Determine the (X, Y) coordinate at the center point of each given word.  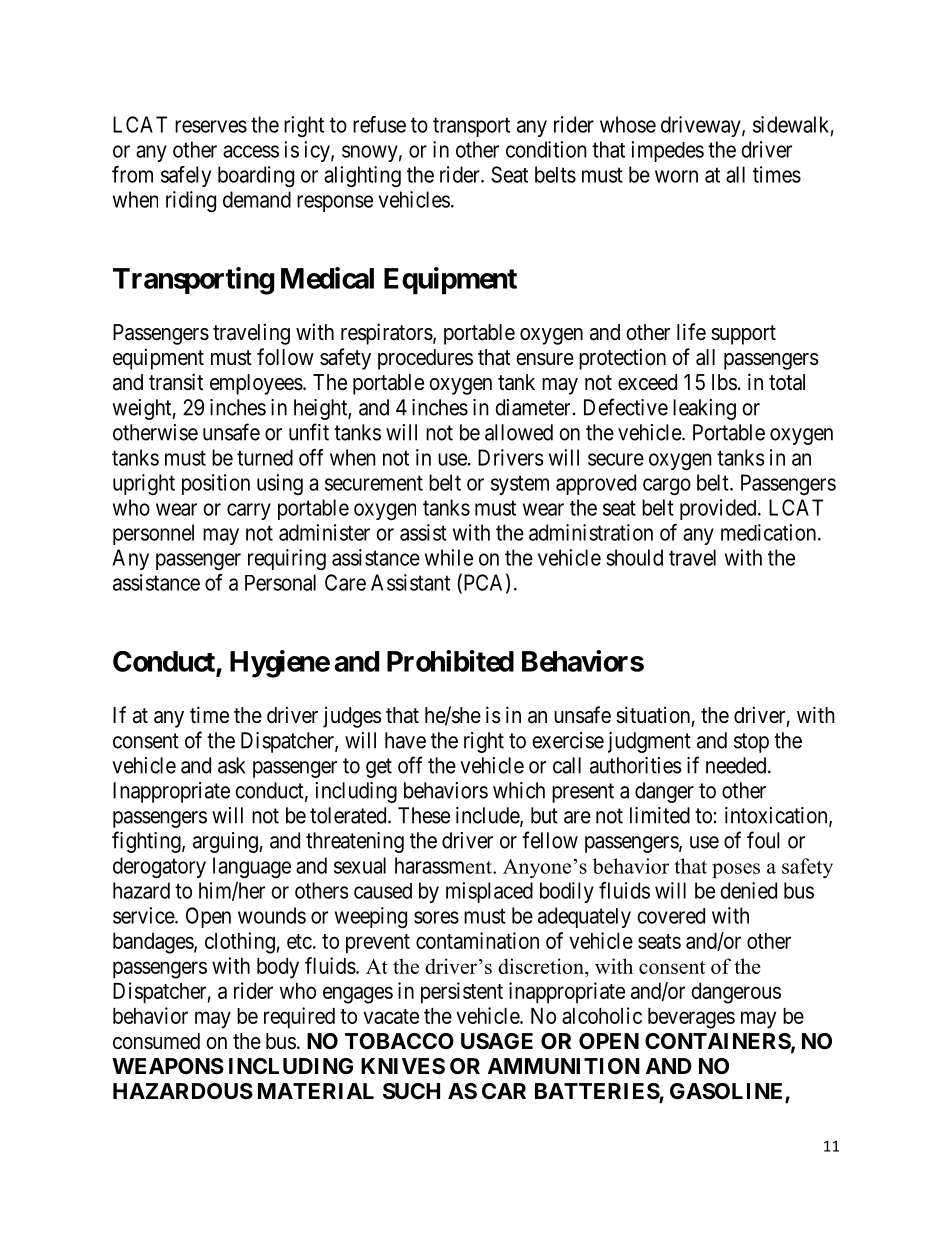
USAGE (497, 1041)
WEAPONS (168, 1066)
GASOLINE (728, 1092)
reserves (211, 126)
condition (546, 149)
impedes (667, 151)
